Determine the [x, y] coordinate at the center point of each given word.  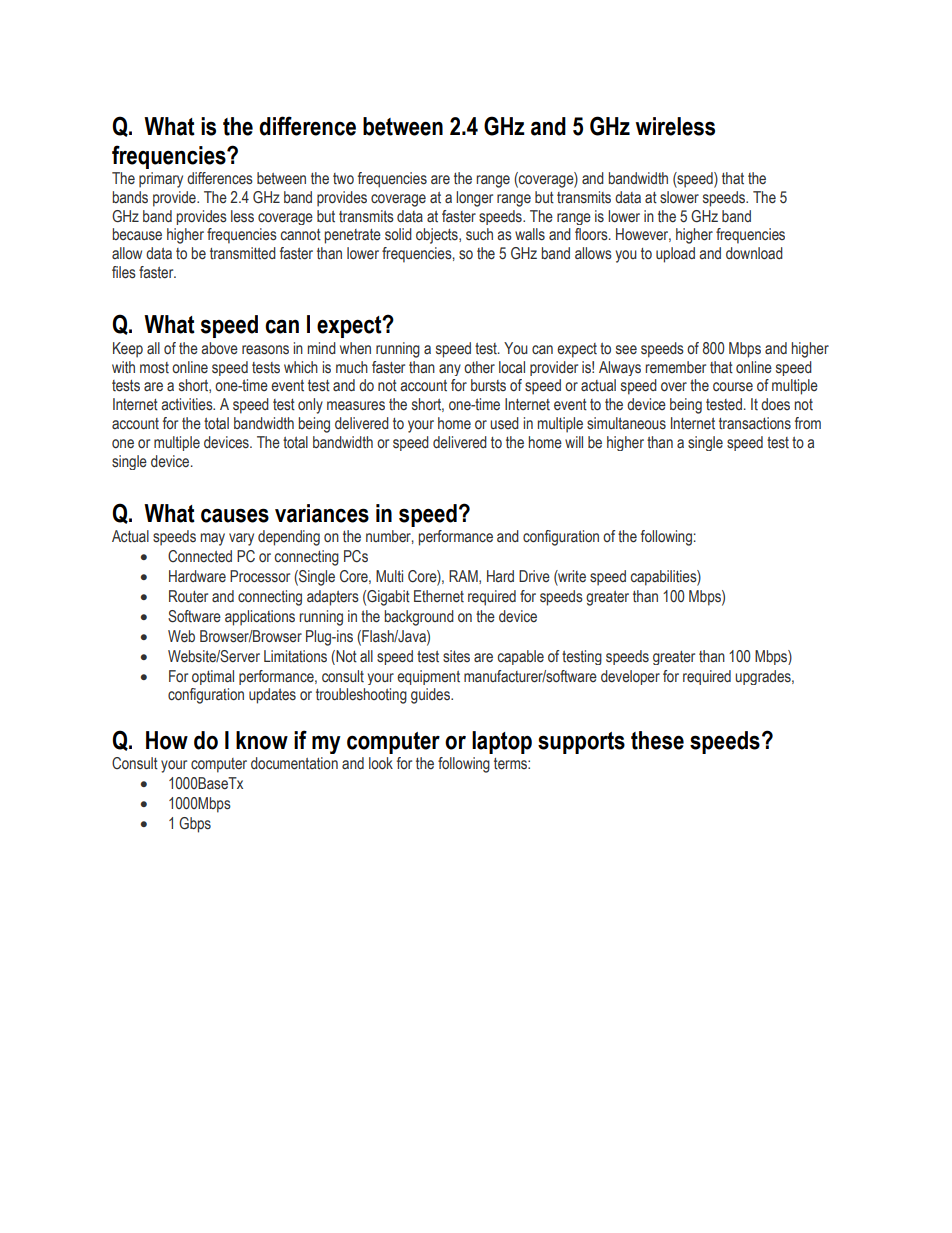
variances [322, 513]
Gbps [195, 825]
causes [235, 515]
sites [456, 656]
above [219, 348]
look [381, 763]
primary [161, 180]
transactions [755, 423]
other [479, 367]
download [754, 253]
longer [474, 199]
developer [630, 677]
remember [675, 367]
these [657, 740]
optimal [213, 677]
